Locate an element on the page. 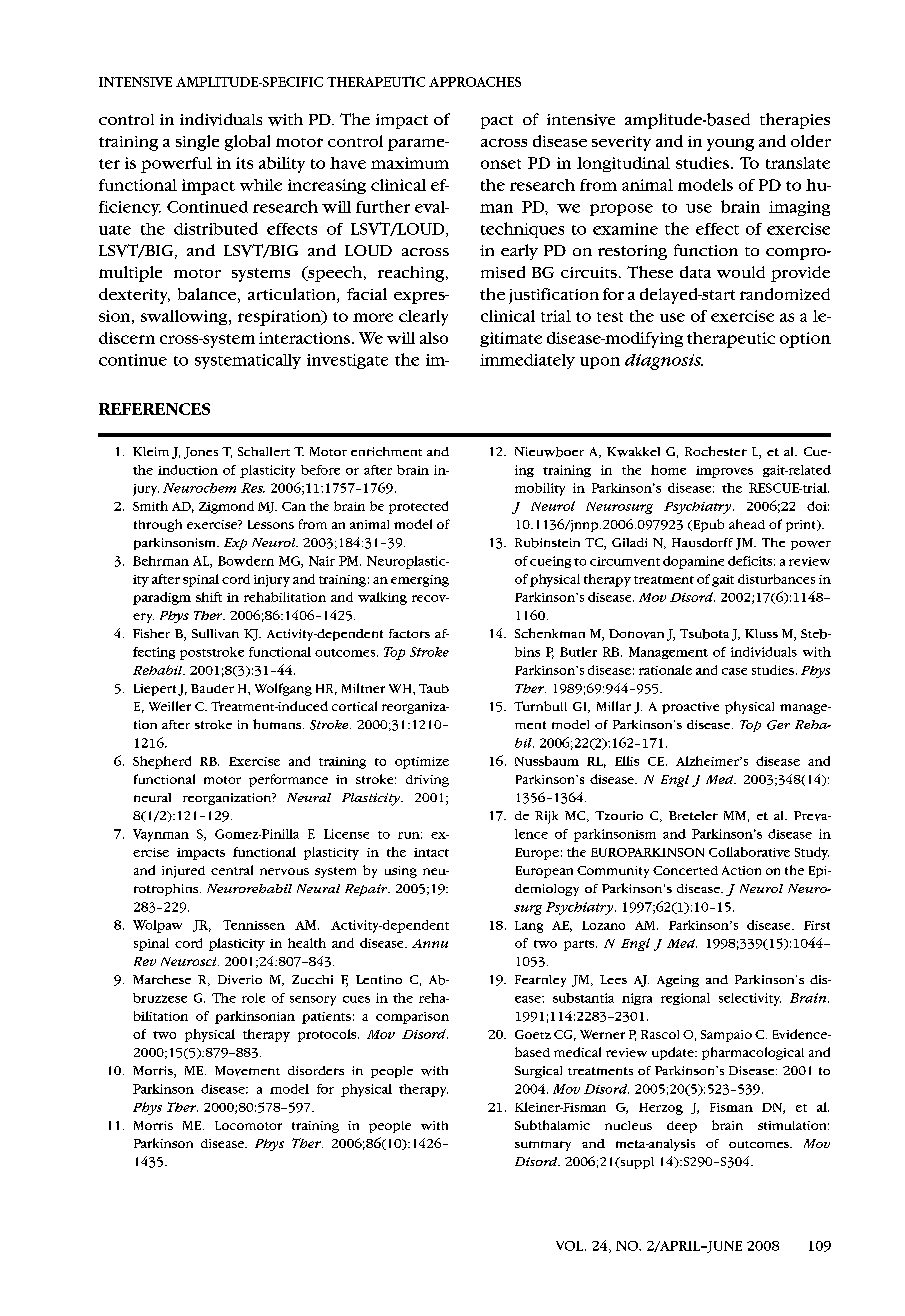 The width and height of the page is (905, 1316). Rochester is located at coordinates (716, 451).
